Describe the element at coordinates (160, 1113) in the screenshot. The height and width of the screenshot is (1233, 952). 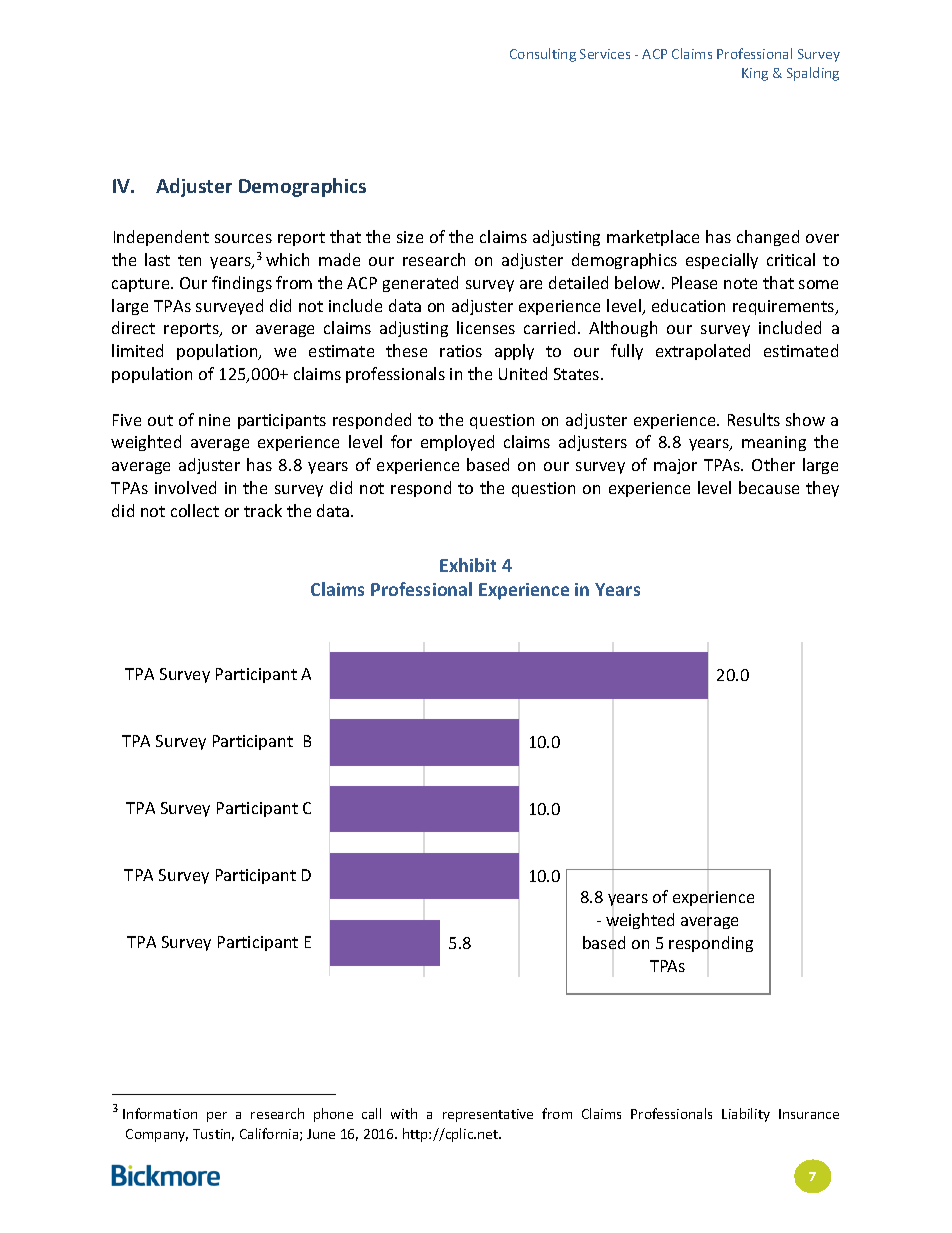
I see `Information` at that location.
